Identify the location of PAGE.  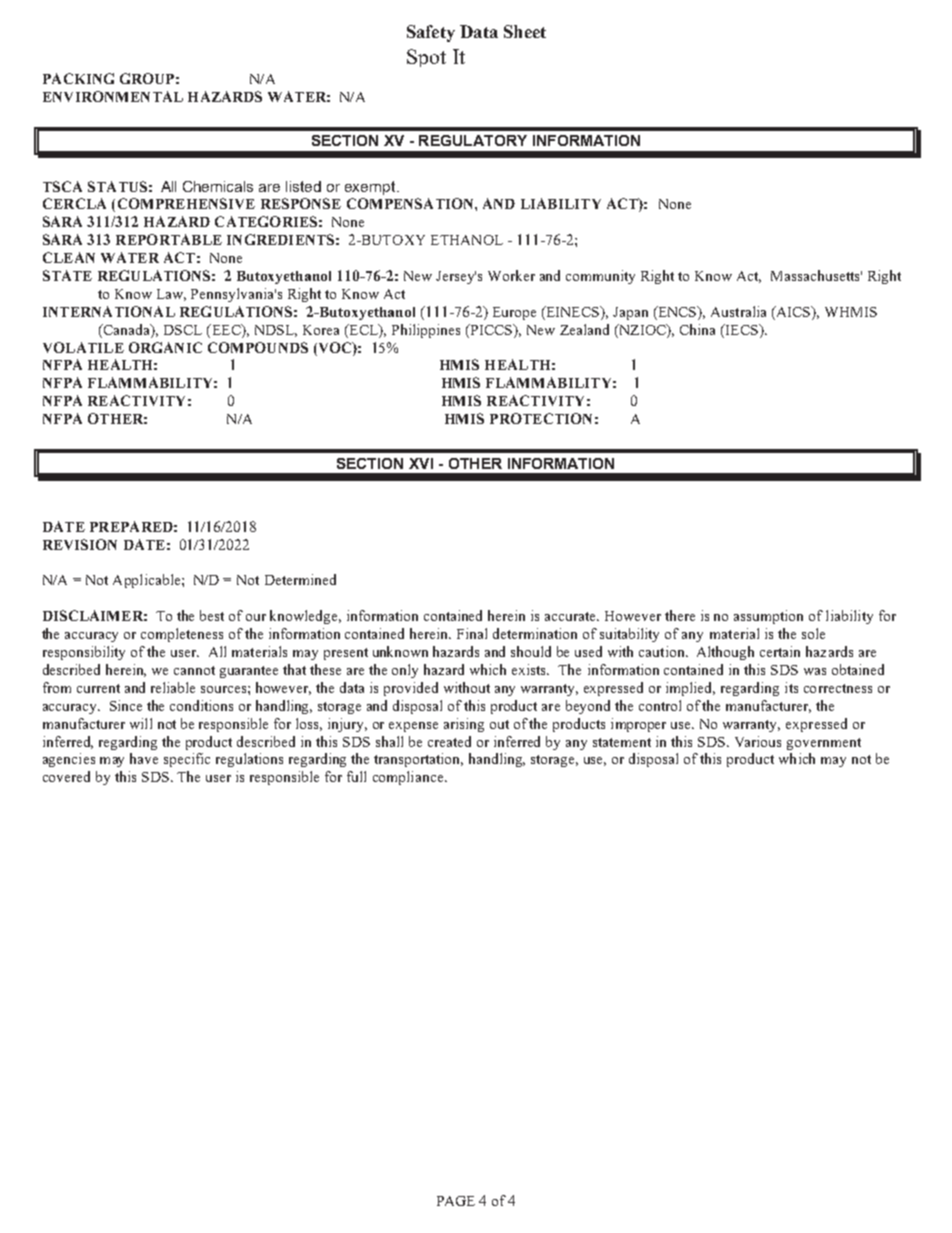
(456, 1201).
